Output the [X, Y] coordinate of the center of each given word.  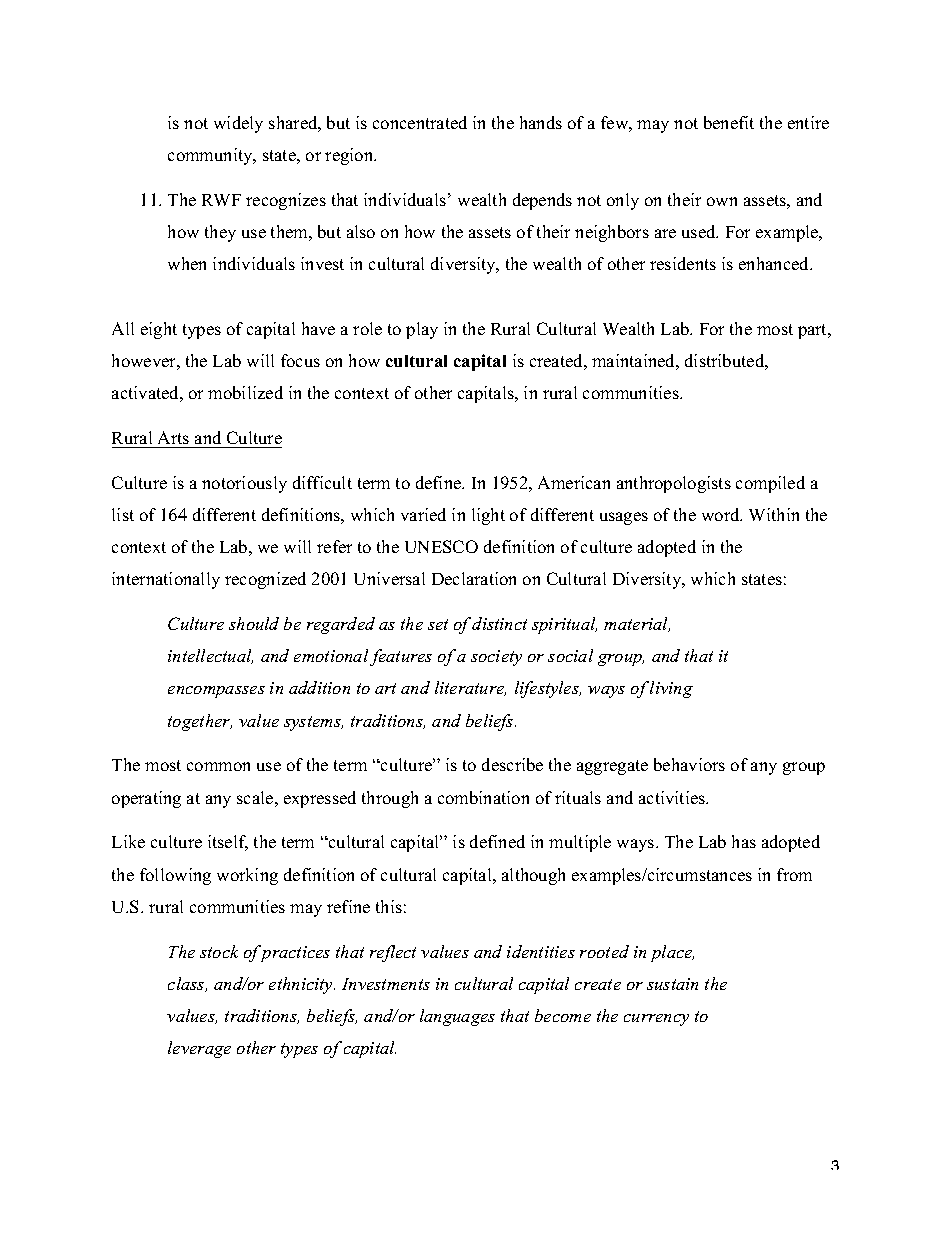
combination [483, 797]
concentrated [420, 122]
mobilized [245, 392]
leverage [199, 1049]
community [211, 156]
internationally [166, 580]
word [722, 514]
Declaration [474, 578]
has [744, 841]
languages [457, 1017]
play [422, 330]
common [218, 766]
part [814, 331]
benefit [729, 122]
